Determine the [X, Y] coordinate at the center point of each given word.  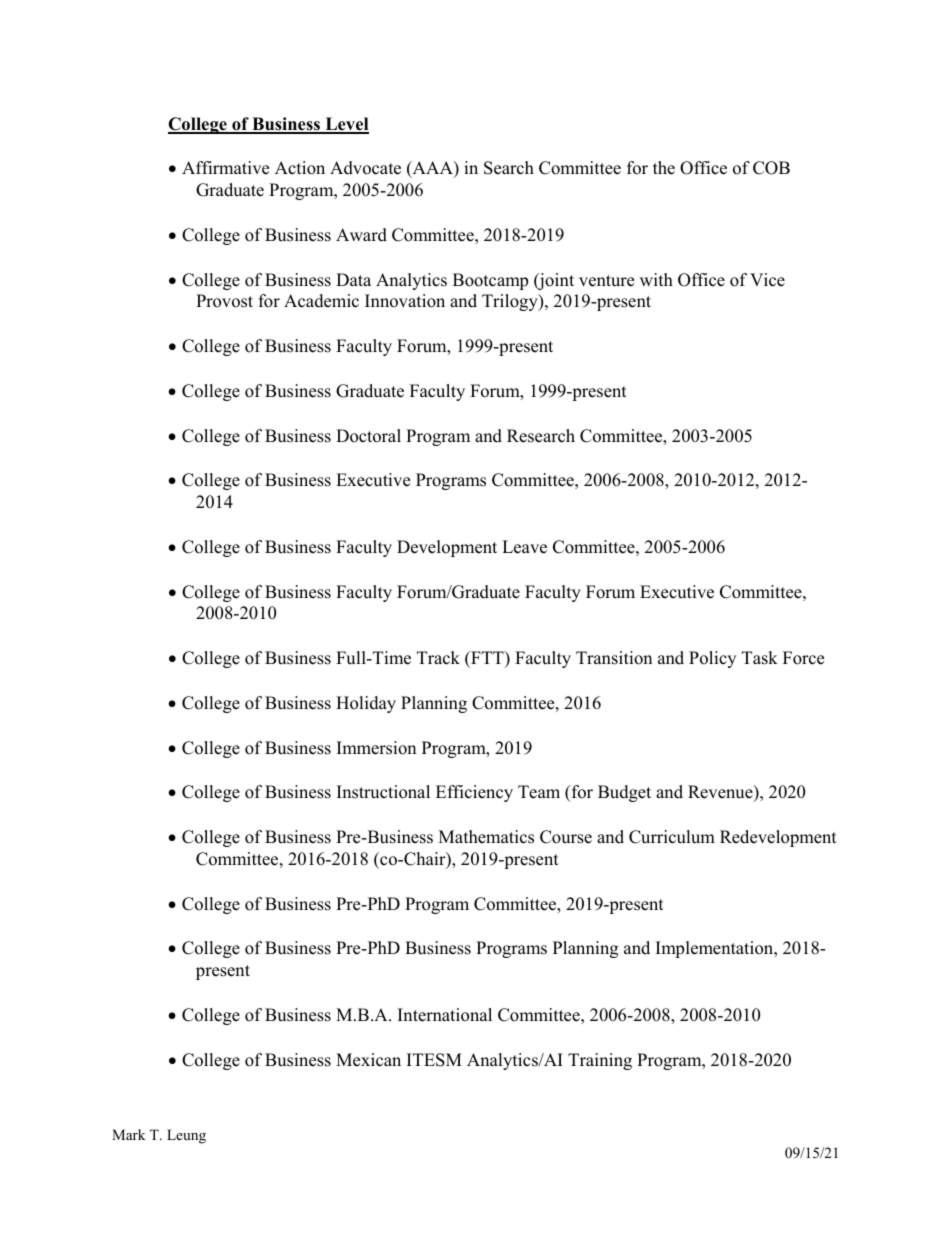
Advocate [365, 168]
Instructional [383, 792]
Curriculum [672, 837]
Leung [186, 1136]
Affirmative [225, 168]
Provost [224, 301]
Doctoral [368, 436]
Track [438, 658]
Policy [712, 659]
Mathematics [486, 837]
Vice [767, 280]
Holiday [366, 704]
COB [771, 168]
